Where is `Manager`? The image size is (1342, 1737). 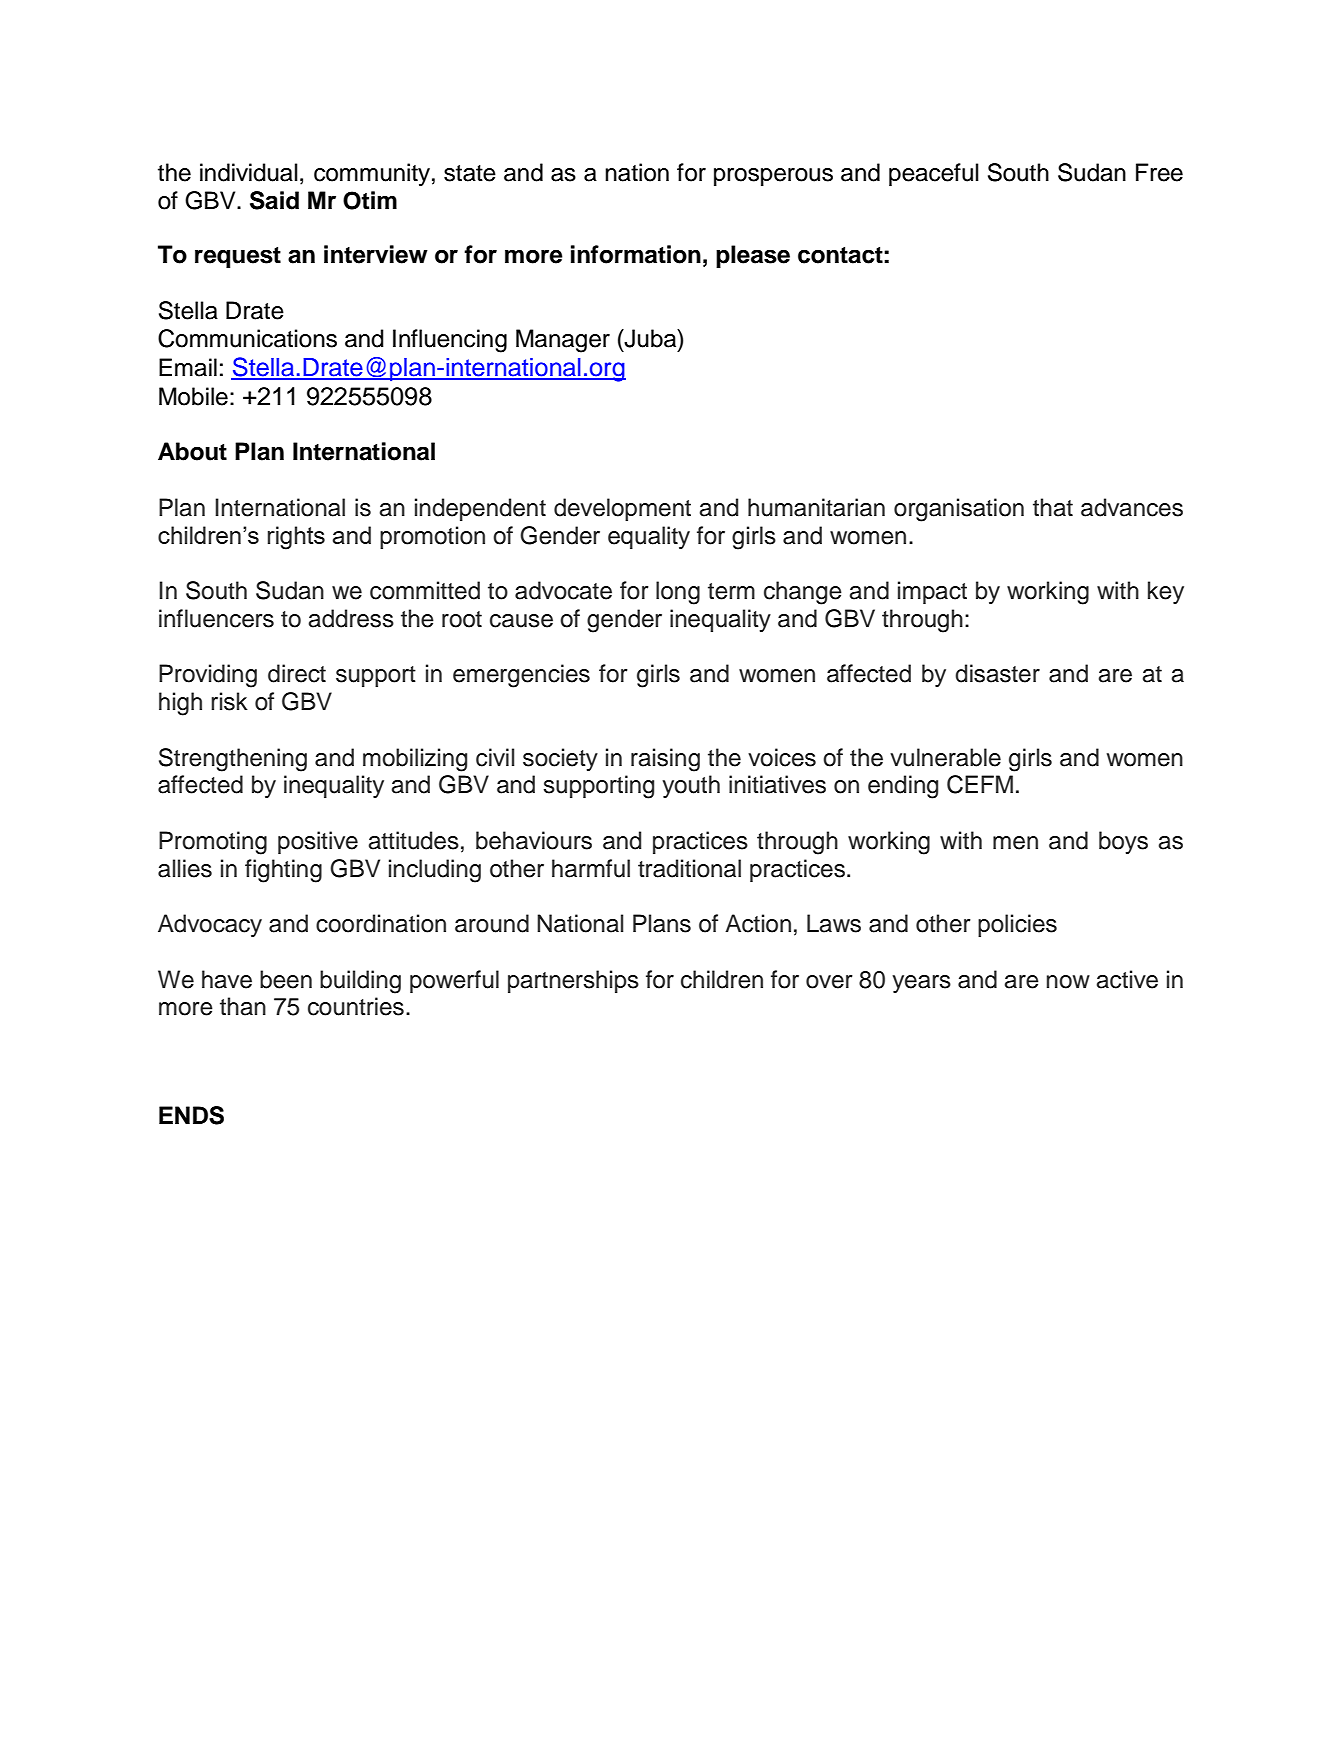 Manager is located at coordinates (563, 341).
